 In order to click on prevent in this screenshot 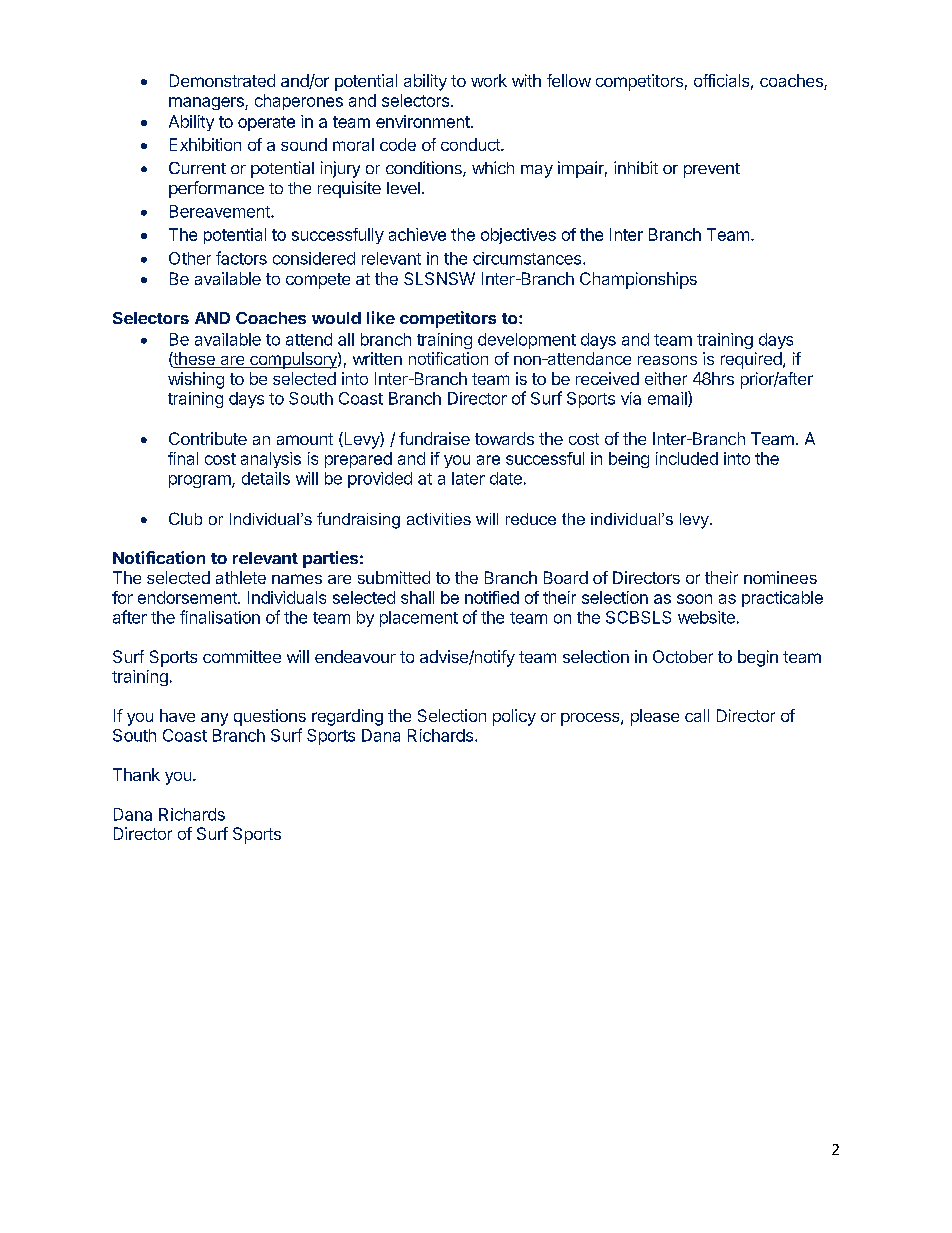, I will do `click(712, 170)`.
